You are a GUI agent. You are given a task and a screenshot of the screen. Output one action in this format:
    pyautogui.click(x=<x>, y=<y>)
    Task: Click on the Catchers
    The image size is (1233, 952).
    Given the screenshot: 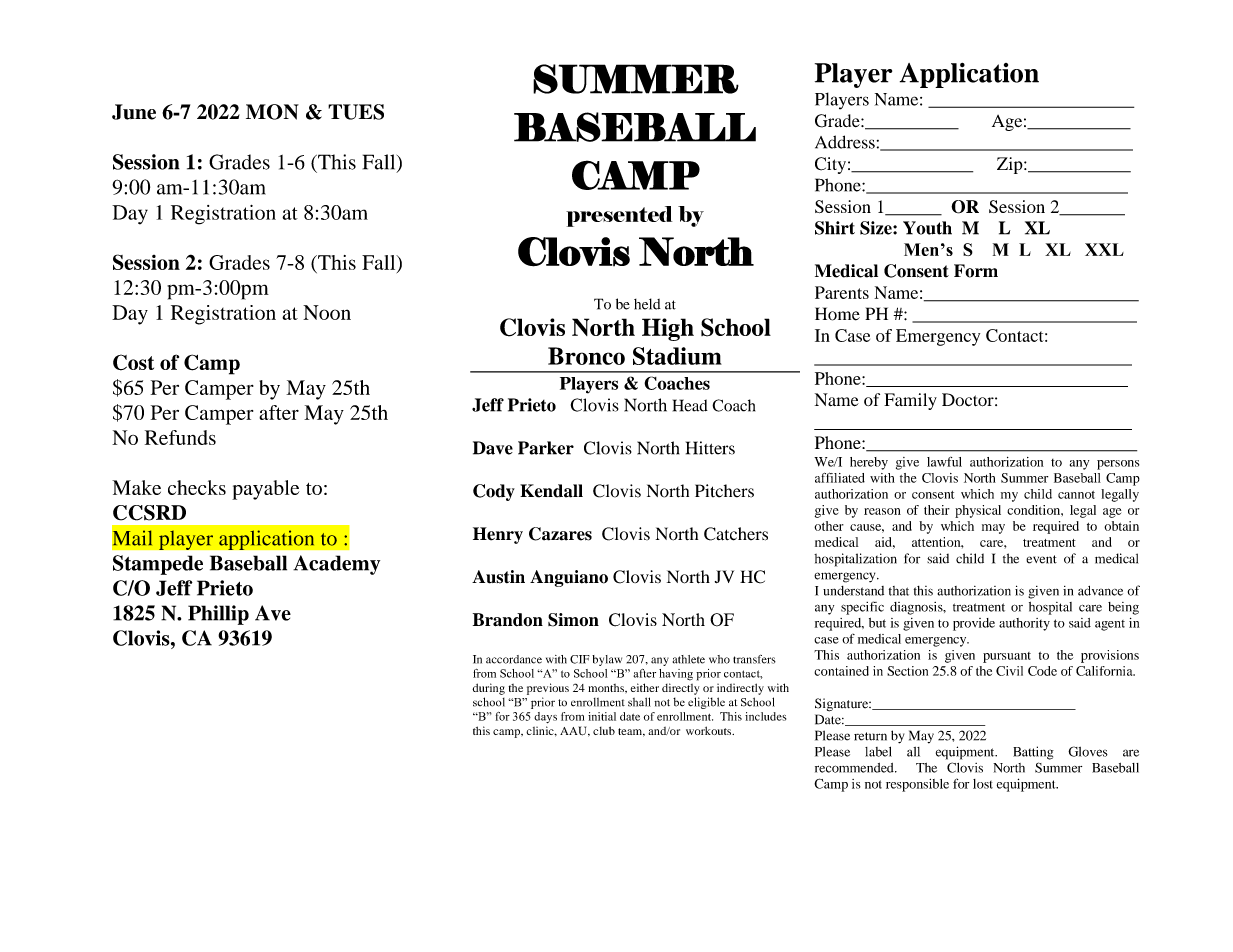 What is the action you would take?
    pyautogui.click(x=736, y=534)
